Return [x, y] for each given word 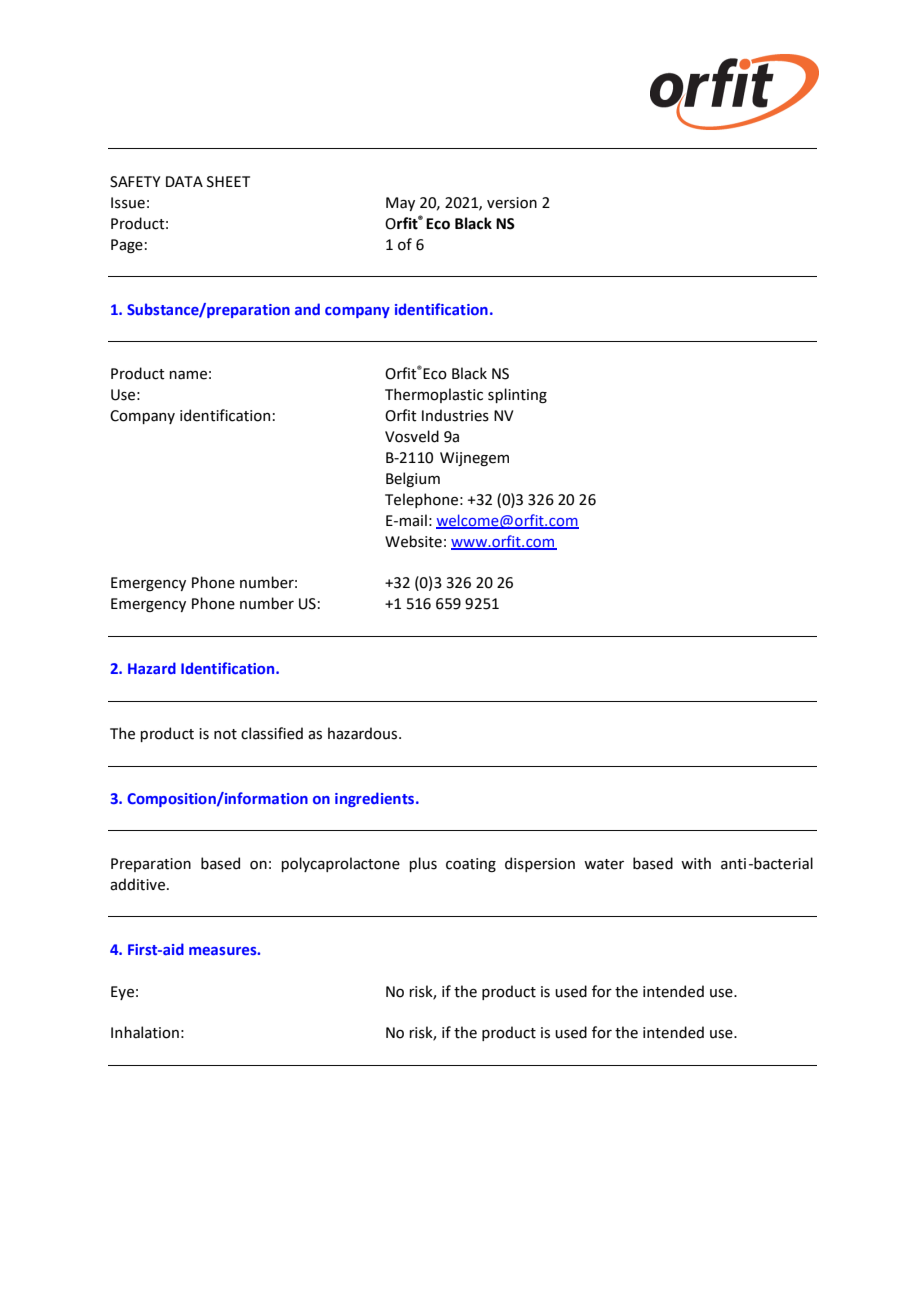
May [400, 204]
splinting [517, 395]
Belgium [413, 479]
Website [413, 541]
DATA [184, 181]
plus [423, 864]
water [604, 864]
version [512, 203]
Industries [455, 415]
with [696, 863]
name [188, 375]
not [225, 734]
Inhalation [145, 1032]
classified [272, 733]
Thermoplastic [434, 395]
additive [139, 884]
